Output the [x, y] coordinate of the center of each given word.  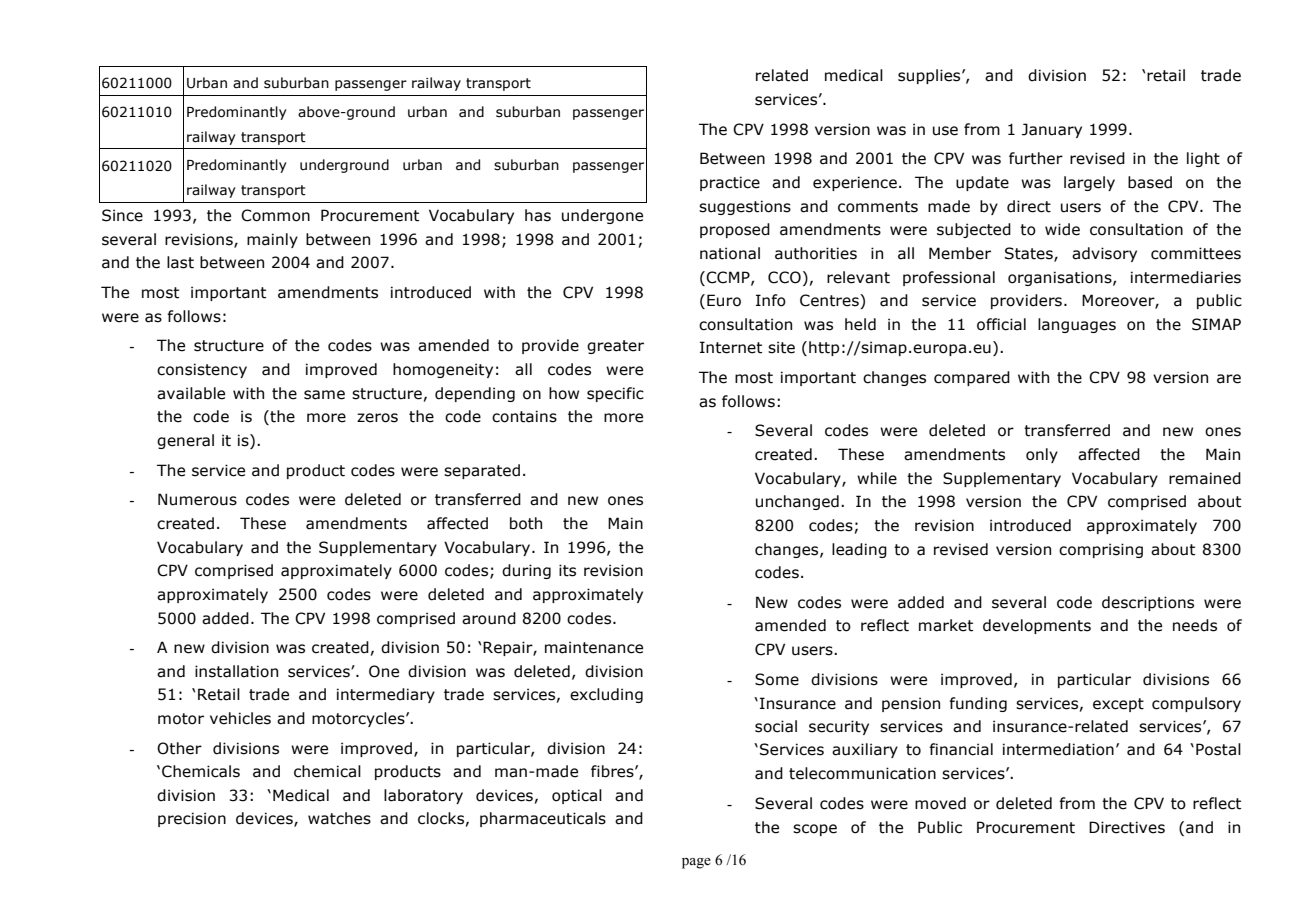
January [1052, 130]
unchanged [797, 502]
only [1042, 455]
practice [730, 183]
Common [275, 215]
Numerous [197, 499]
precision [192, 819]
